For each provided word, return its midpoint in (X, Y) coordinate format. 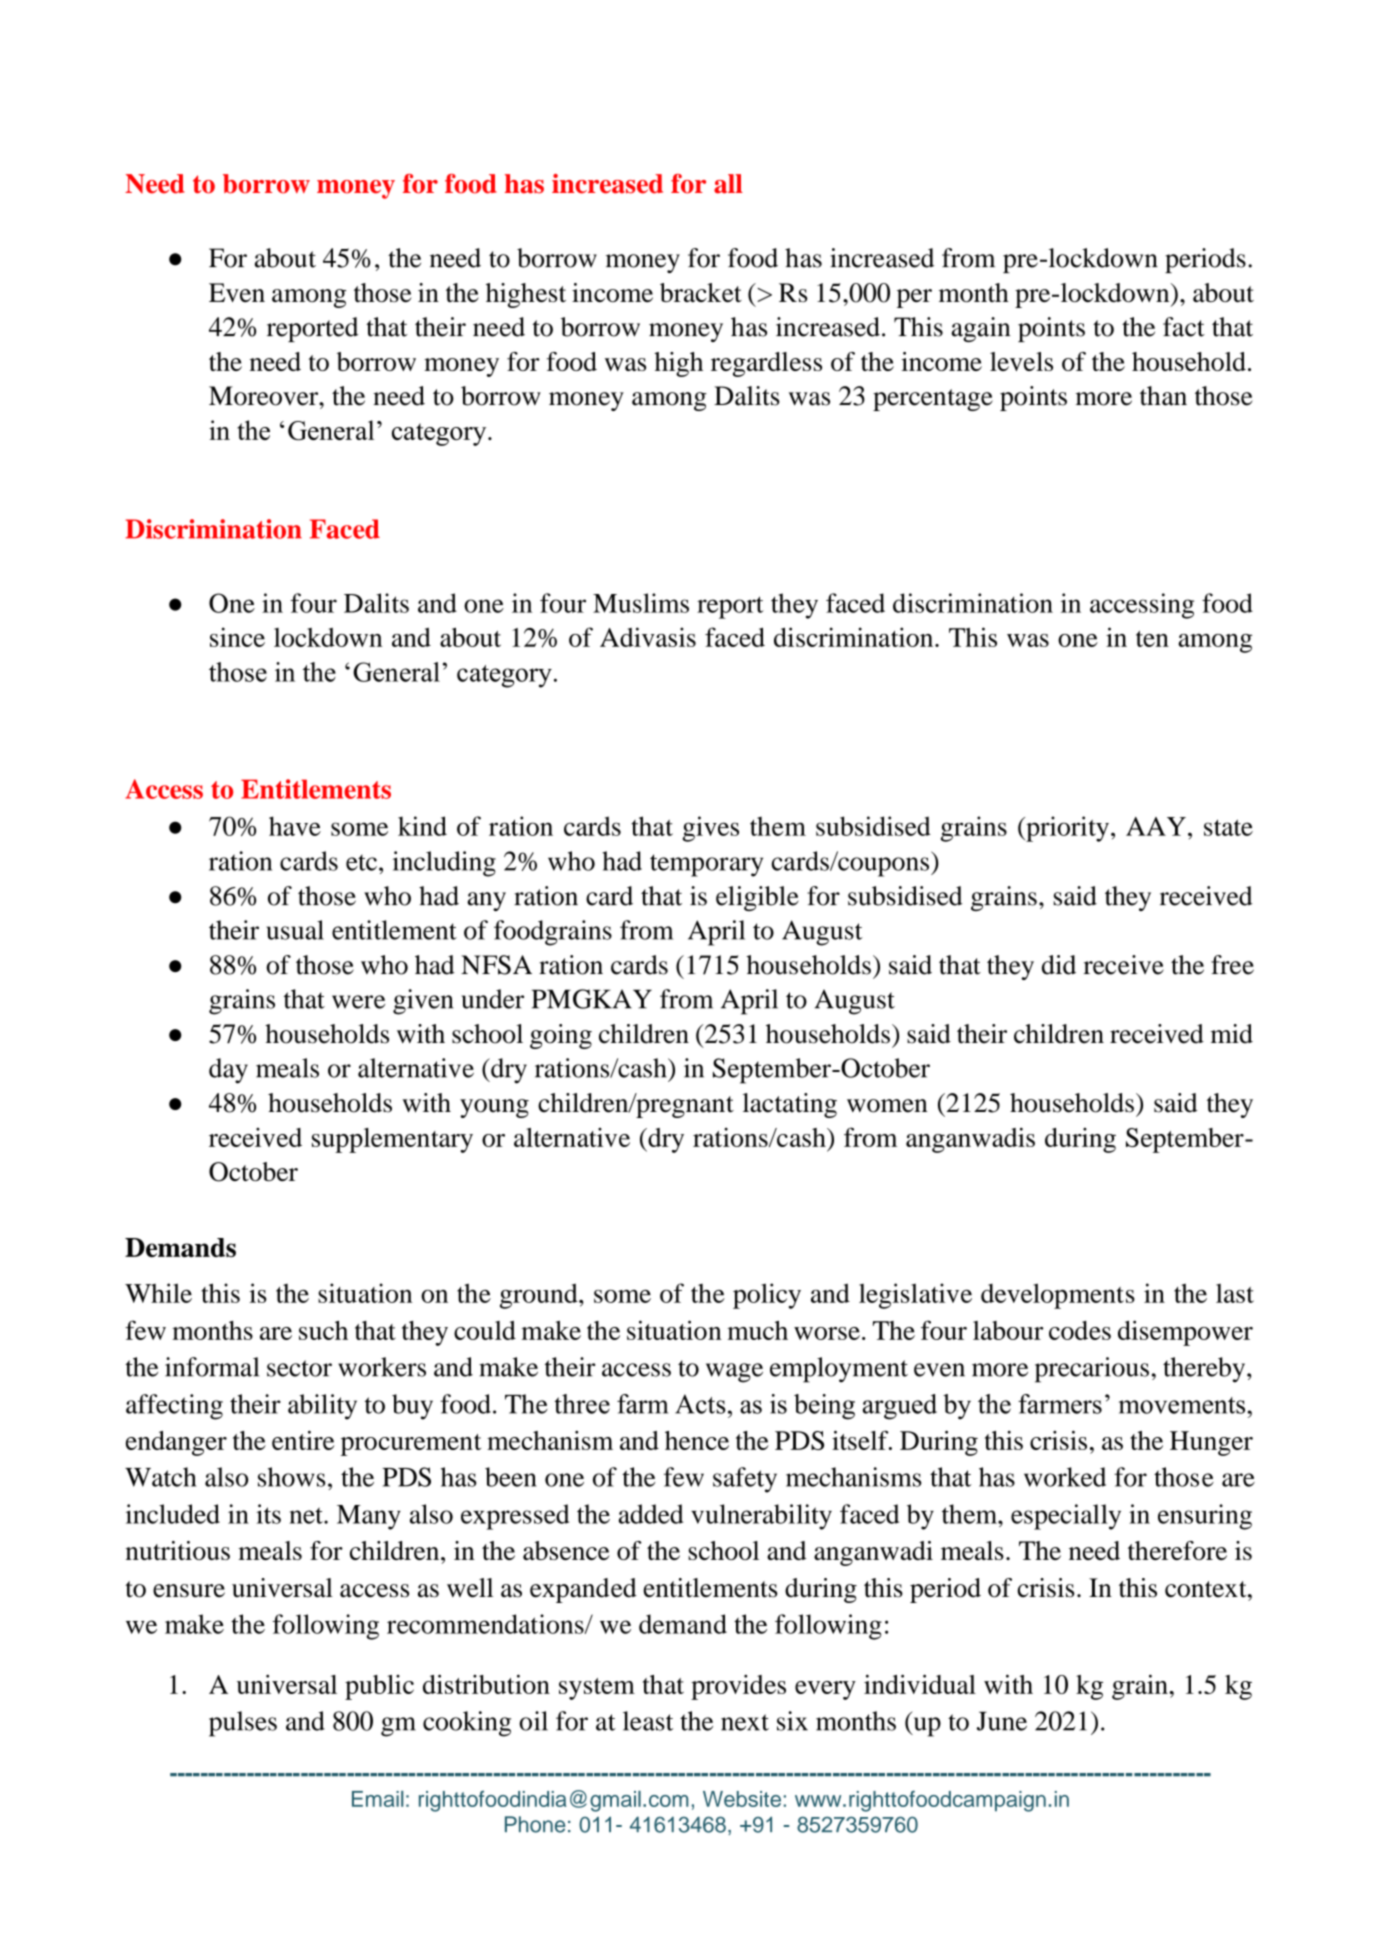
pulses (243, 1724)
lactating (790, 1105)
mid (1232, 1034)
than (1163, 396)
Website (742, 1799)
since (237, 637)
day (228, 1071)
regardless (766, 364)
